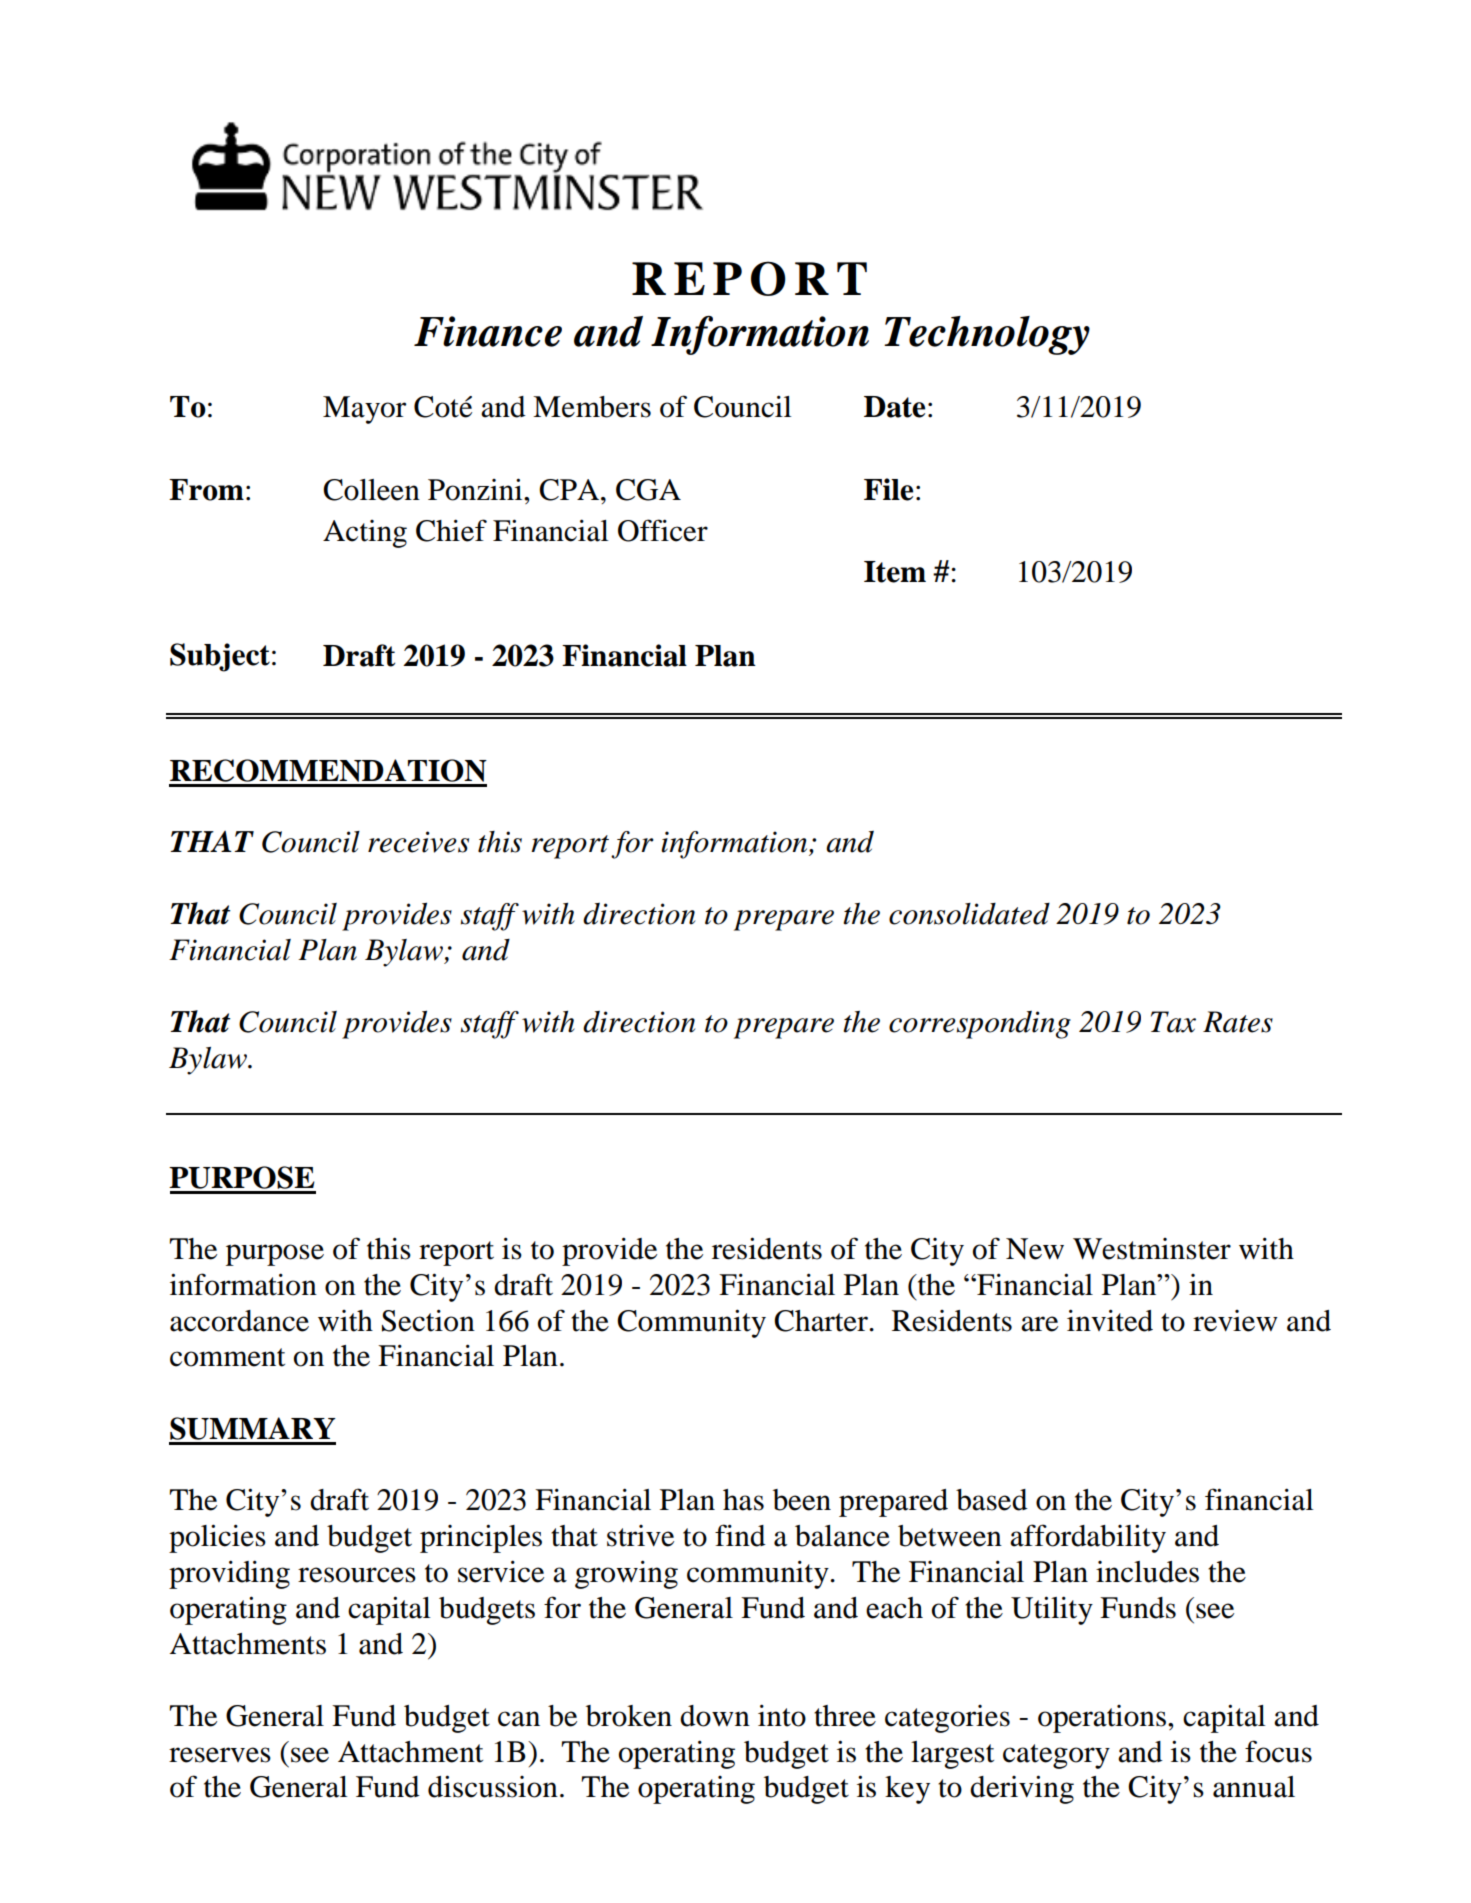  Describe the element at coordinates (220, 1755) in the image. I see `reserves` at that location.
